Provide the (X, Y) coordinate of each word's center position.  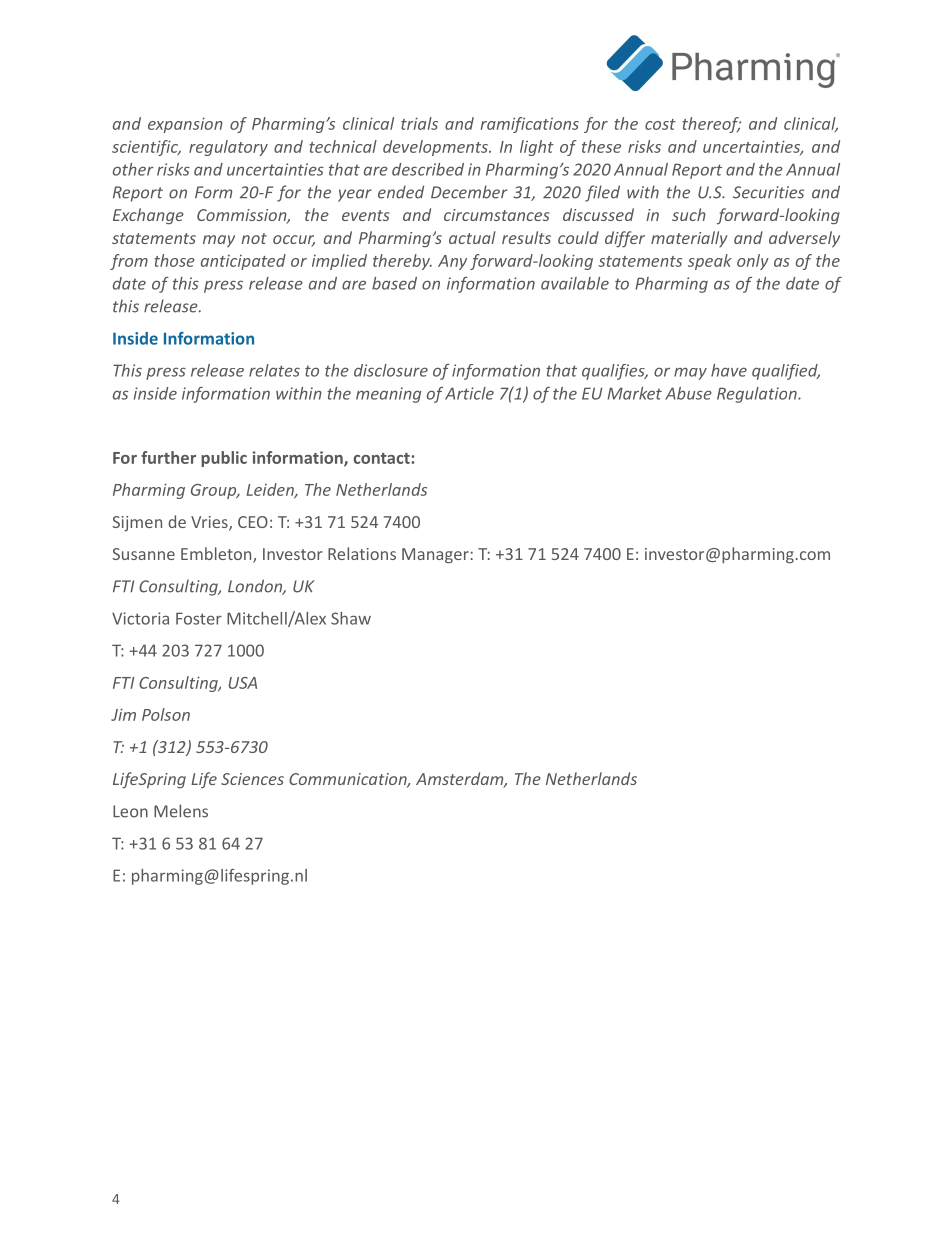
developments (436, 148)
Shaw (351, 618)
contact (381, 458)
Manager (435, 556)
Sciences (252, 779)
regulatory (228, 148)
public (224, 459)
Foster (199, 618)
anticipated (243, 262)
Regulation (758, 395)
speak (710, 262)
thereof (711, 125)
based (394, 283)
